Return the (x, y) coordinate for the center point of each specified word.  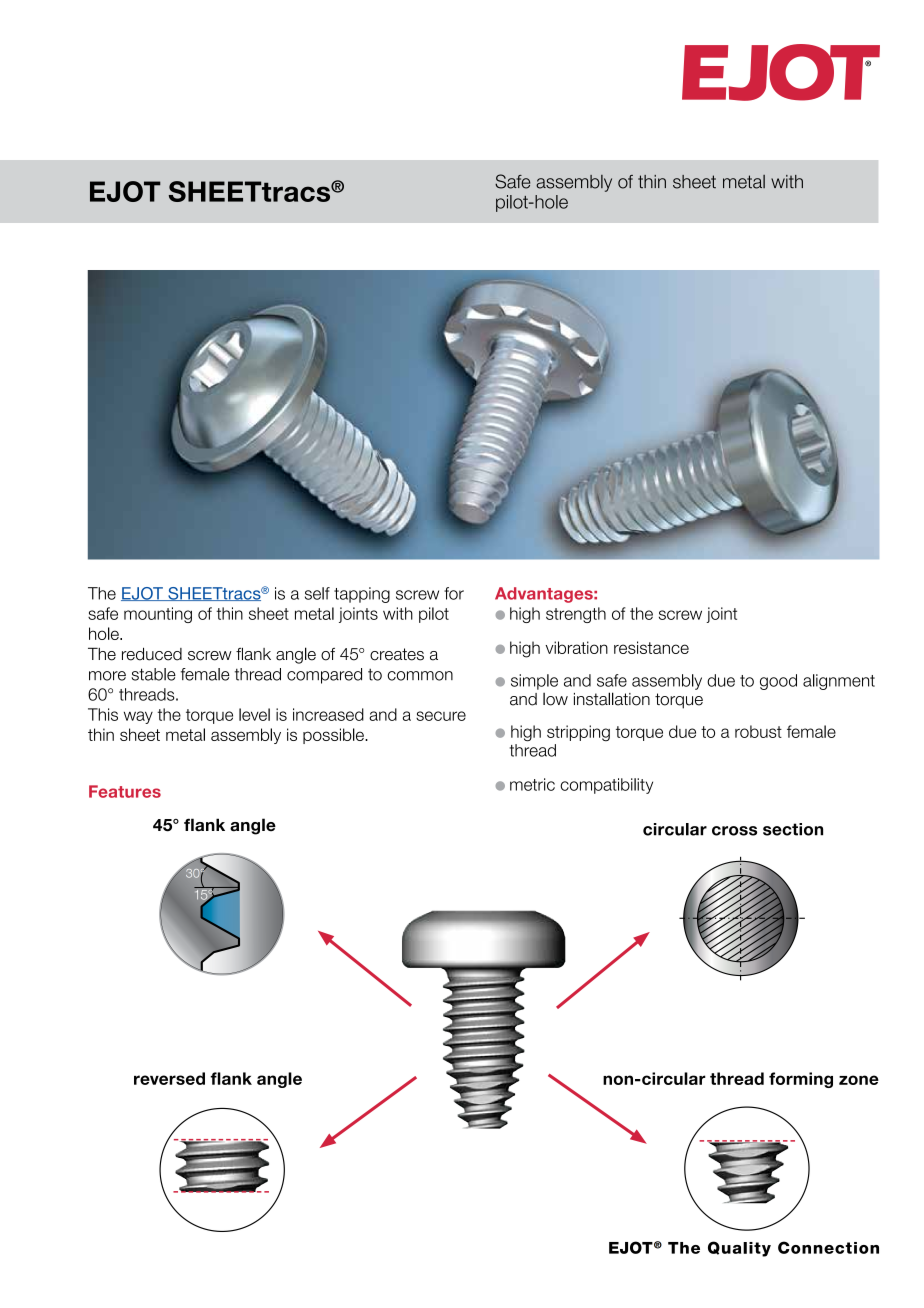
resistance (651, 647)
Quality (739, 1249)
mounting (158, 615)
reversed (169, 1078)
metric (532, 784)
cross (734, 831)
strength (576, 615)
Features (125, 791)
